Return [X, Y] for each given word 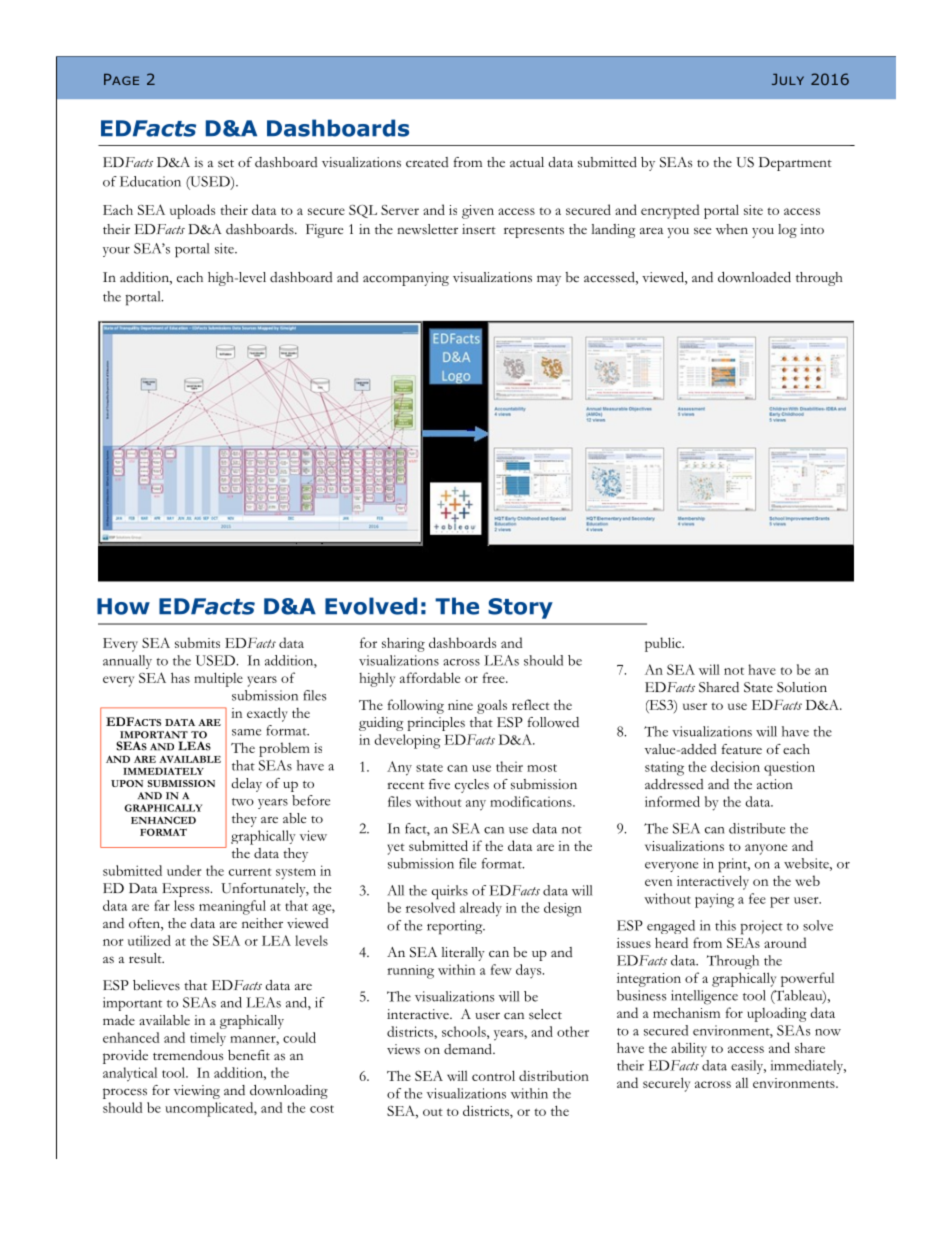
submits [197, 642]
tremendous [188, 1055]
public [664, 644]
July [788, 79]
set [226, 164]
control [493, 1075]
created [427, 162]
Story [520, 608]
